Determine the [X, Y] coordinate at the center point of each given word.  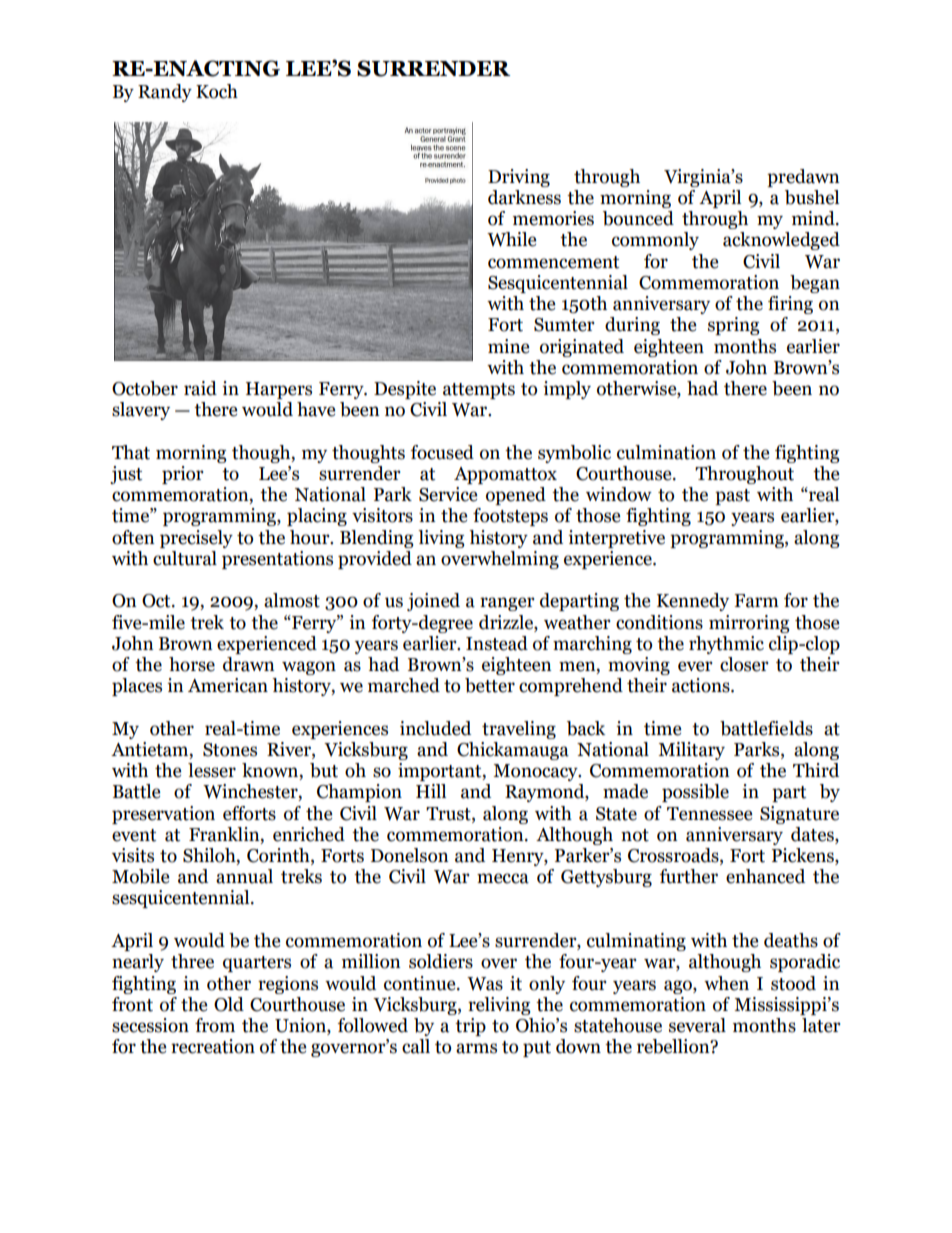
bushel [812, 197]
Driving [519, 178]
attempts [479, 391]
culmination [666, 452]
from [215, 1025]
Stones [230, 750]
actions [702, 685]
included [435, 728]
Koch [217, 91]
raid [200, 388]
